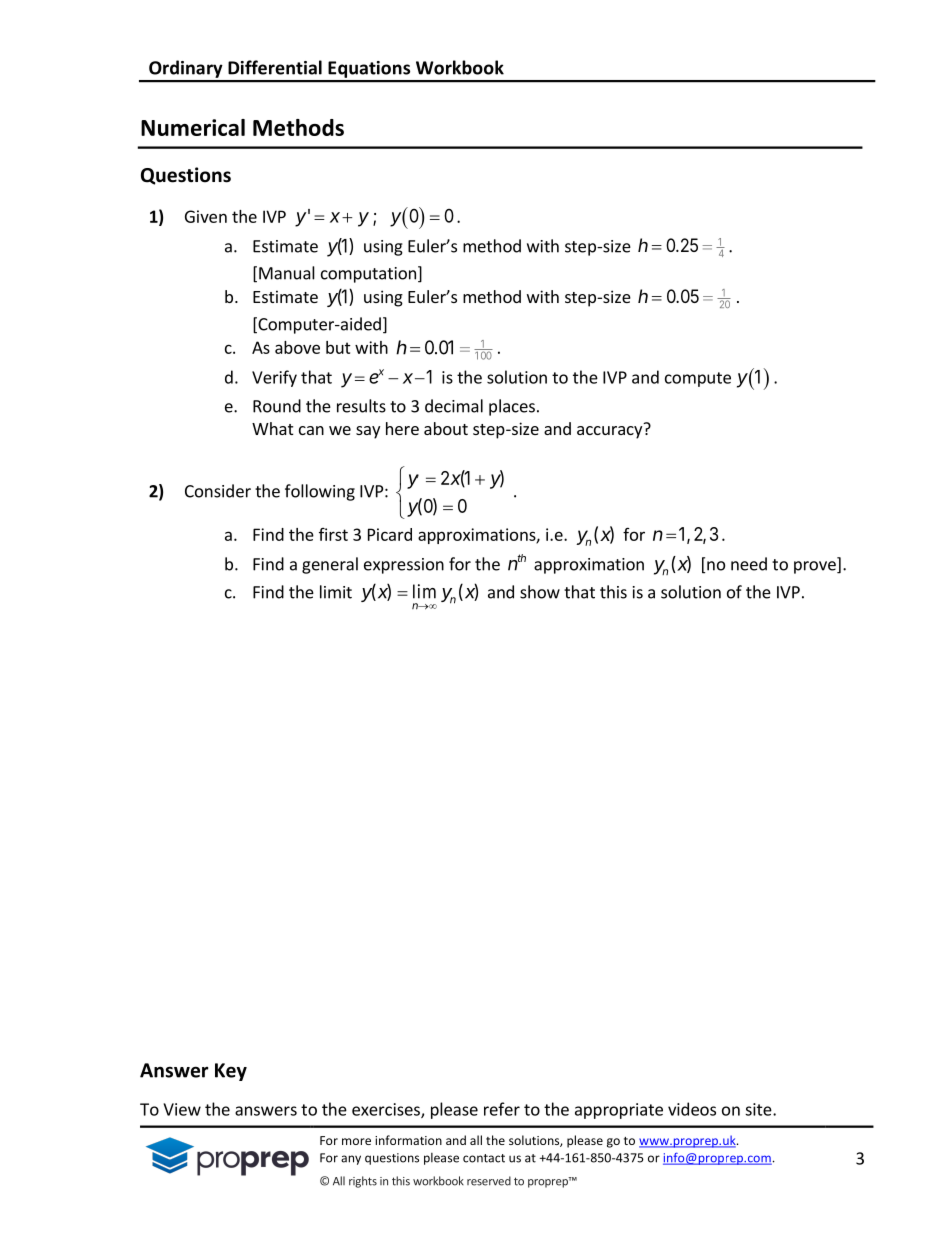 This screenshot has width=952, height=1233. Describe the element at coordinates (368, 275) in the screenshot. I see `computation` at that location.
